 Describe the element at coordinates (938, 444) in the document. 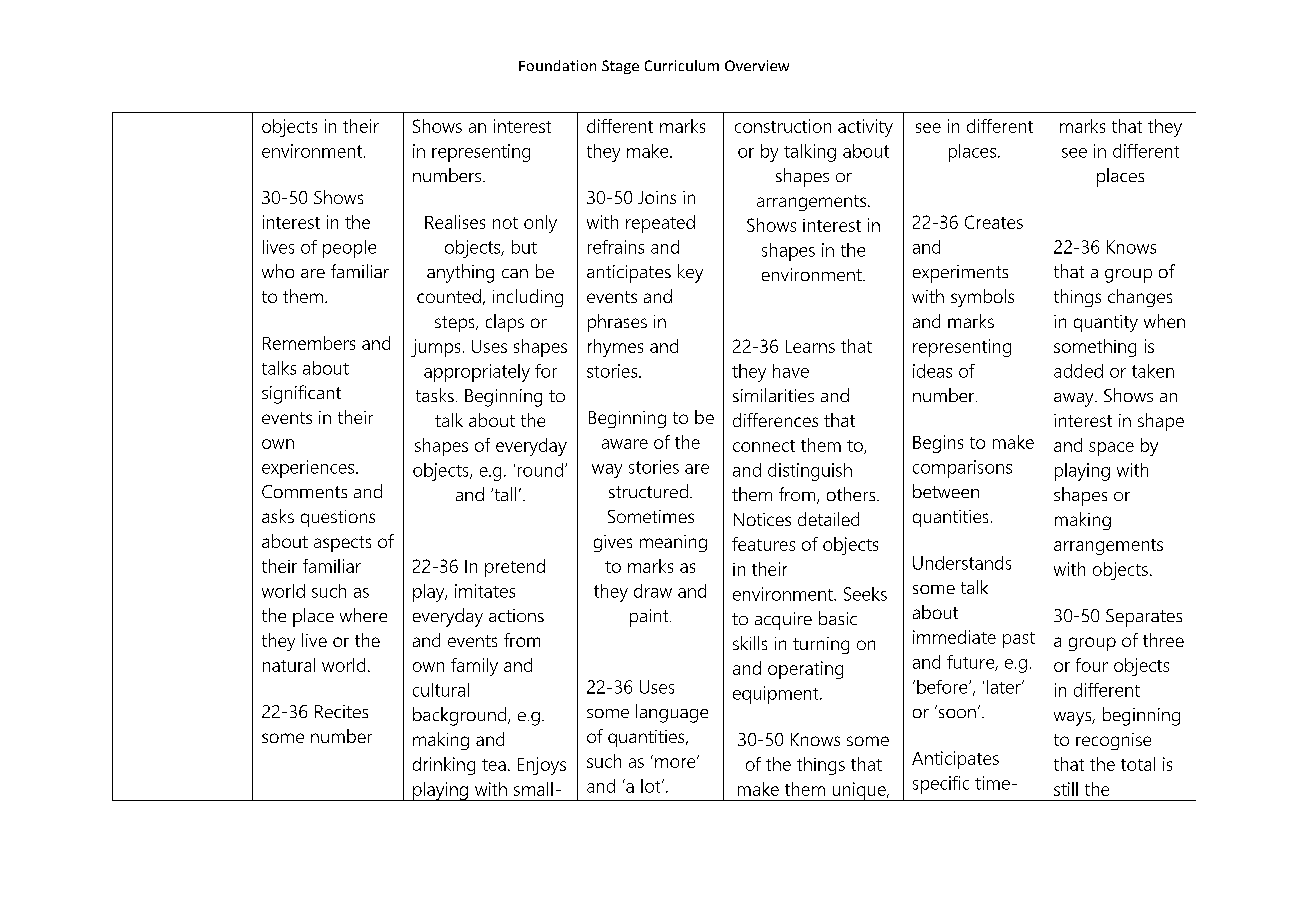

I see `Begins` at that location.
